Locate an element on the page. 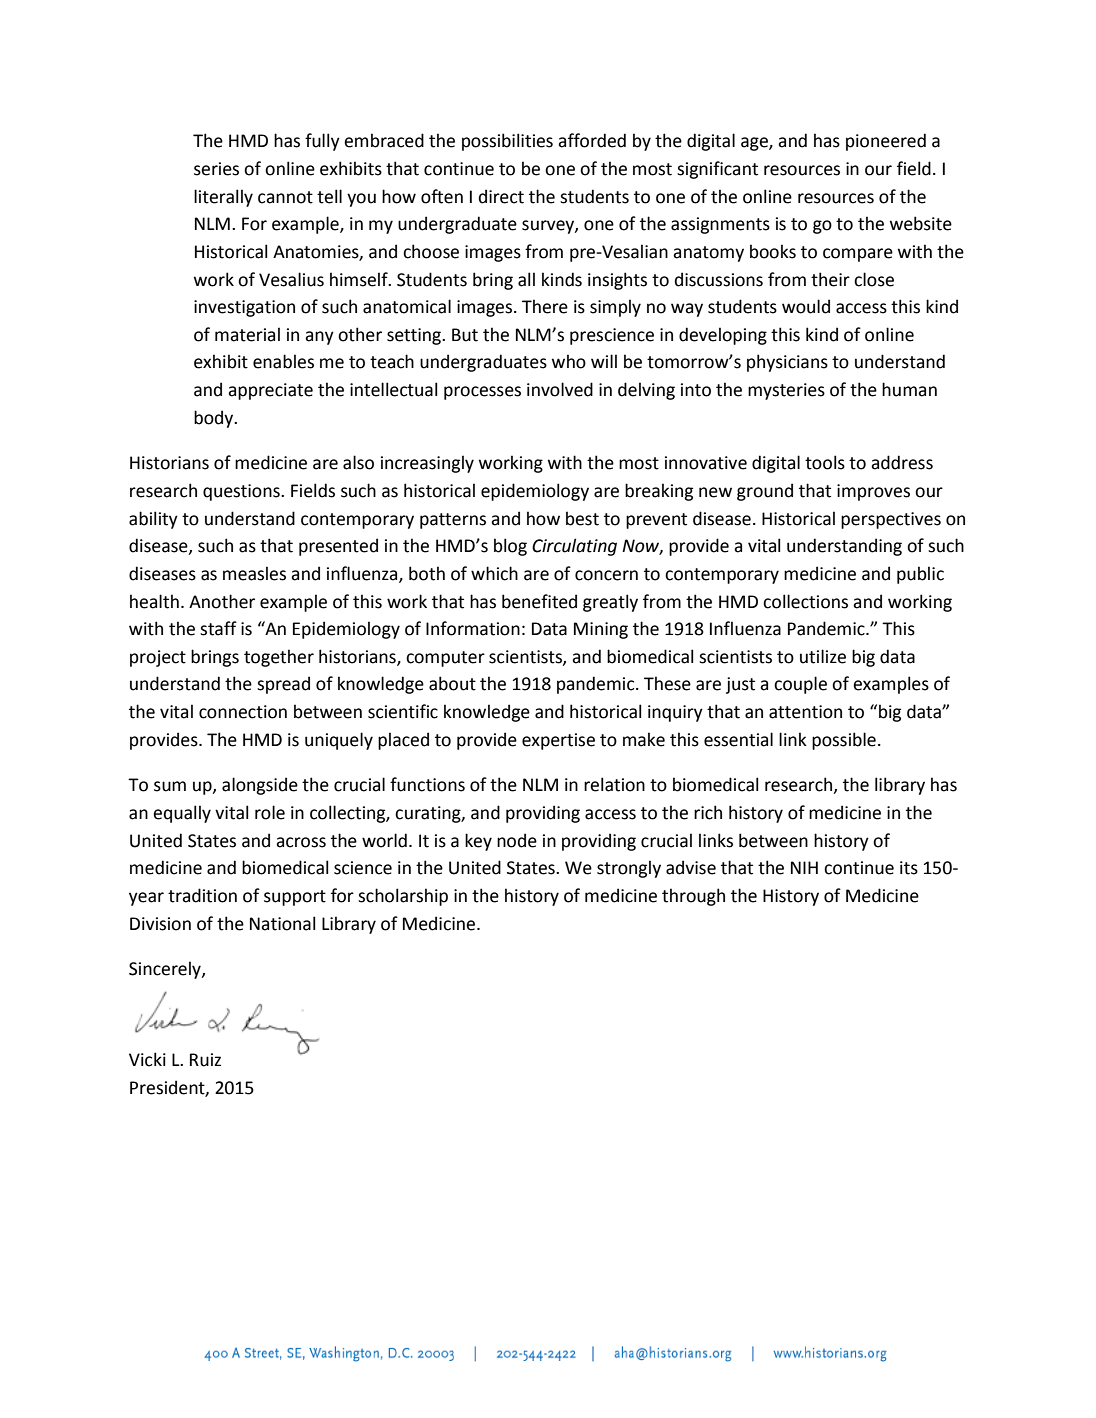  questions is located at coordinates (242, 492).
